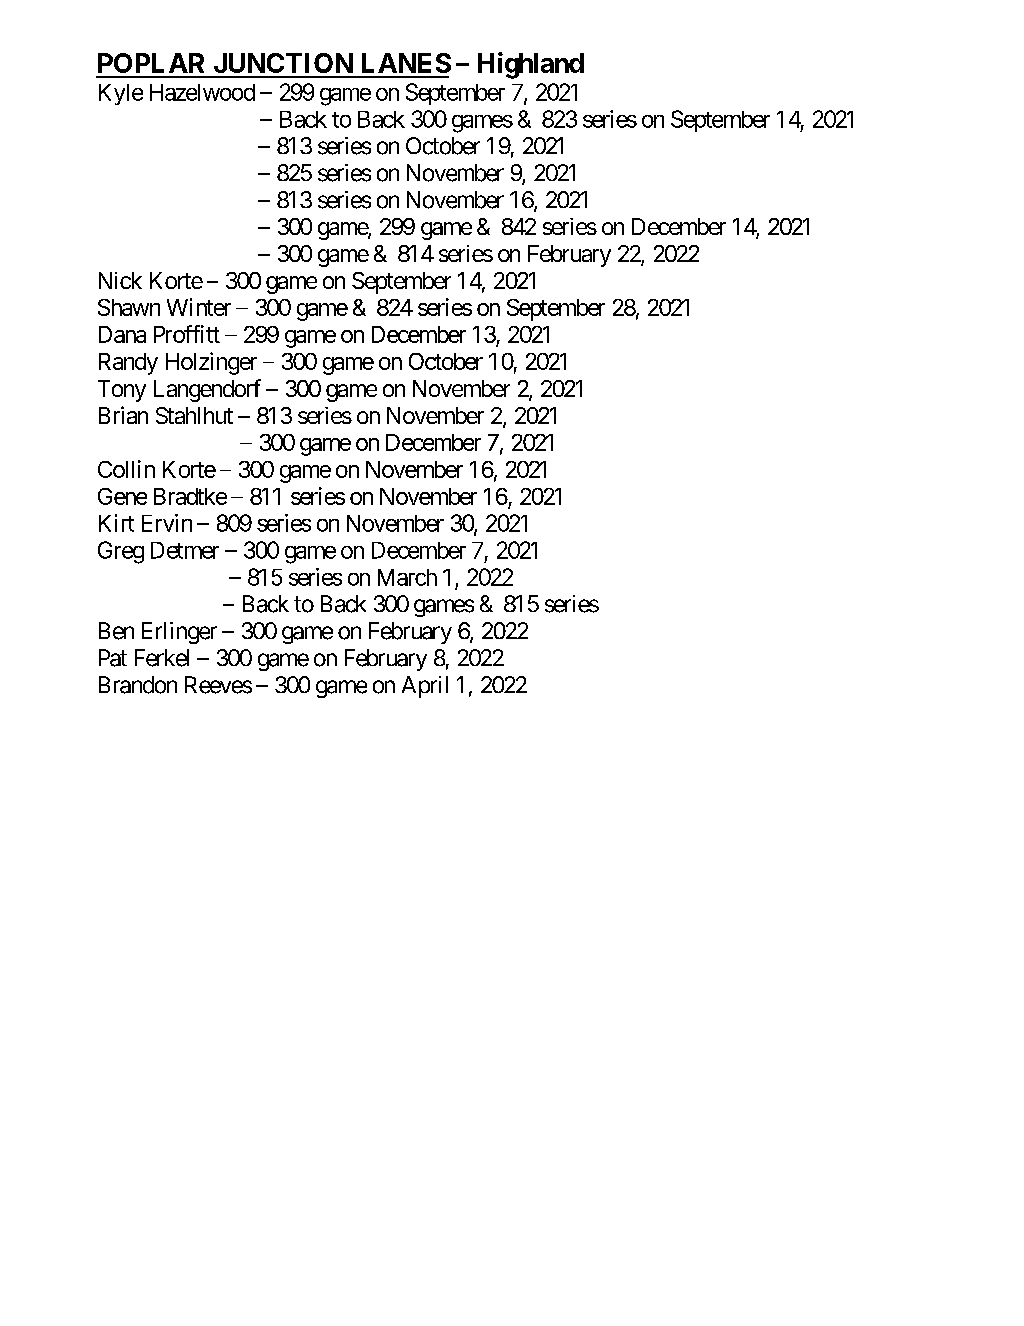 This page has height=1326, width=1024. Describe the element at coordinates (120, 280) in the page. I see `Nick` at that location.
